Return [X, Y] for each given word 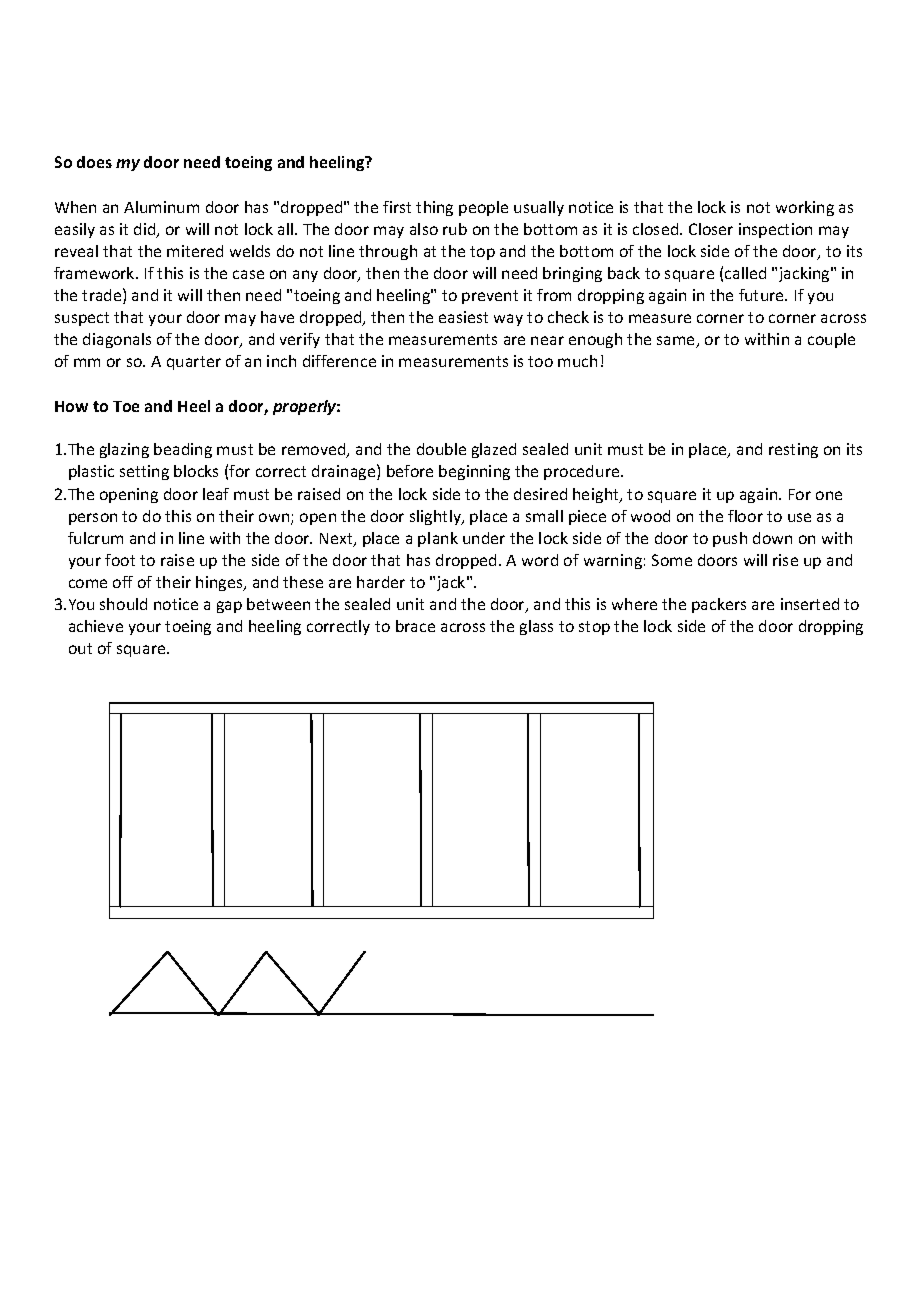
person [93, 519]
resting [793, 450]
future [762, 295]
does [94, 162]
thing [434, 208]
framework [95, 273]
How [71, 406]
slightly [436, 517]
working [805, 208]
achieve [96, 626]
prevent [490, 297]
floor [745, 516]
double [441, 449]
